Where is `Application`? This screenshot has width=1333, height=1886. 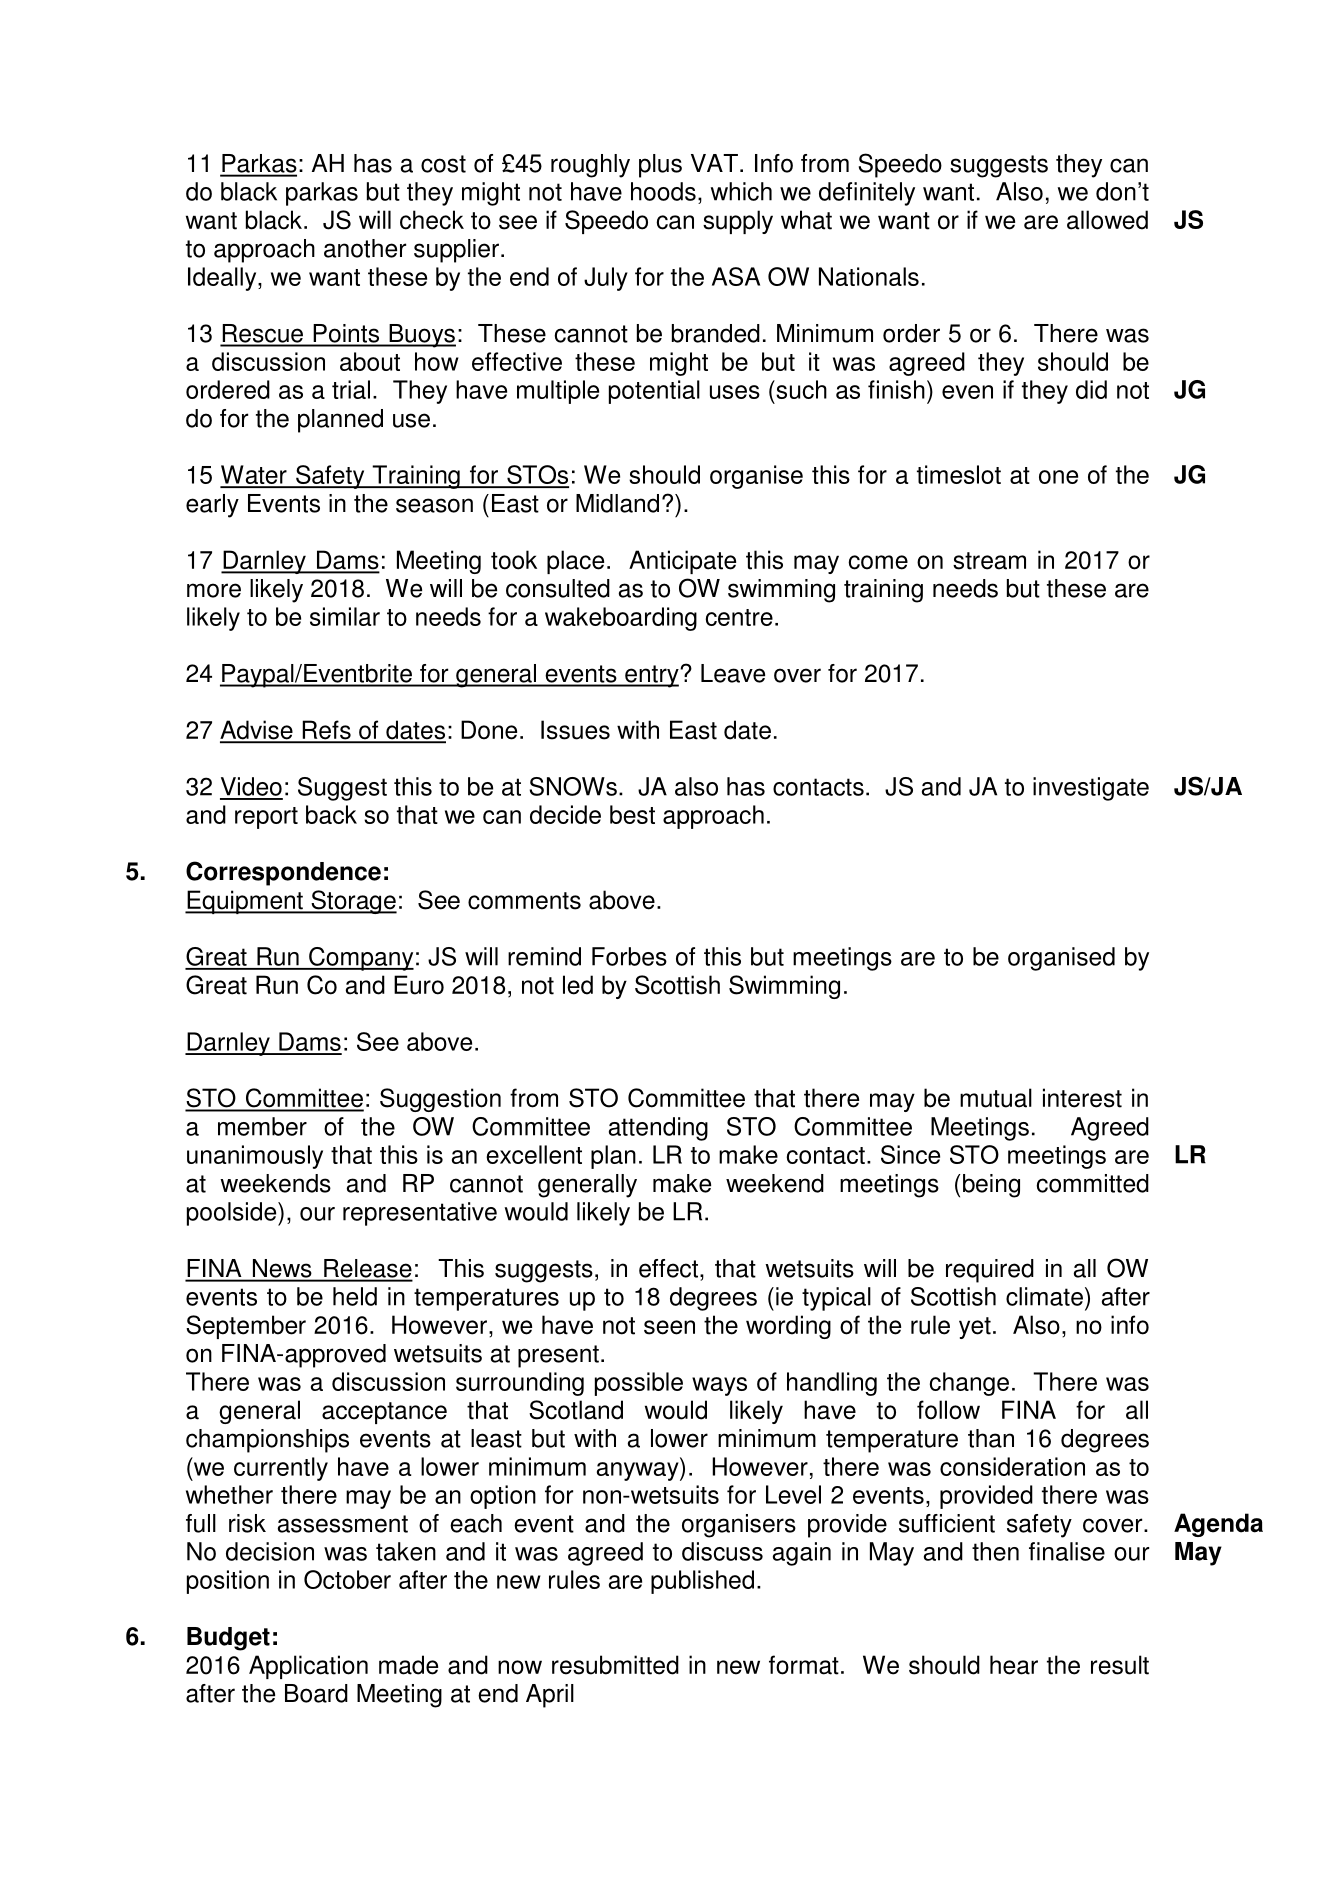 Application is located at coordinates (308, 1667).
